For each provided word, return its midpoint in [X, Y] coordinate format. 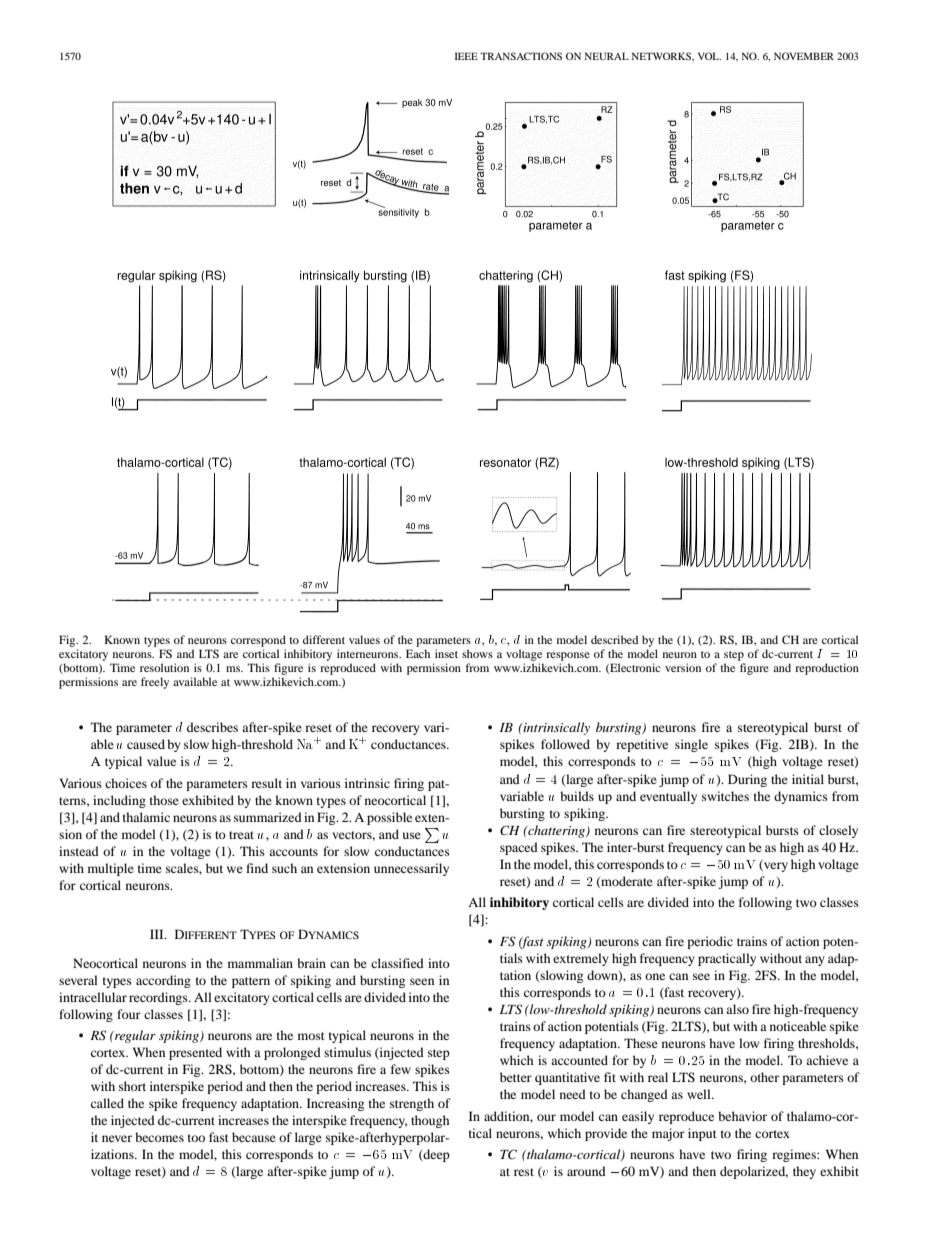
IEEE [466, 56]
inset [446, 653]
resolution [164, 667]
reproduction [827, 669]
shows [477, 653]
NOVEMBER [804, 56]
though [430, 1121]
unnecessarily [411, 869]
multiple [111, 869]
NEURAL [607, 56]
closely [838, 831]
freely [155, 683]
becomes [159, 1137]
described [614, 639]
